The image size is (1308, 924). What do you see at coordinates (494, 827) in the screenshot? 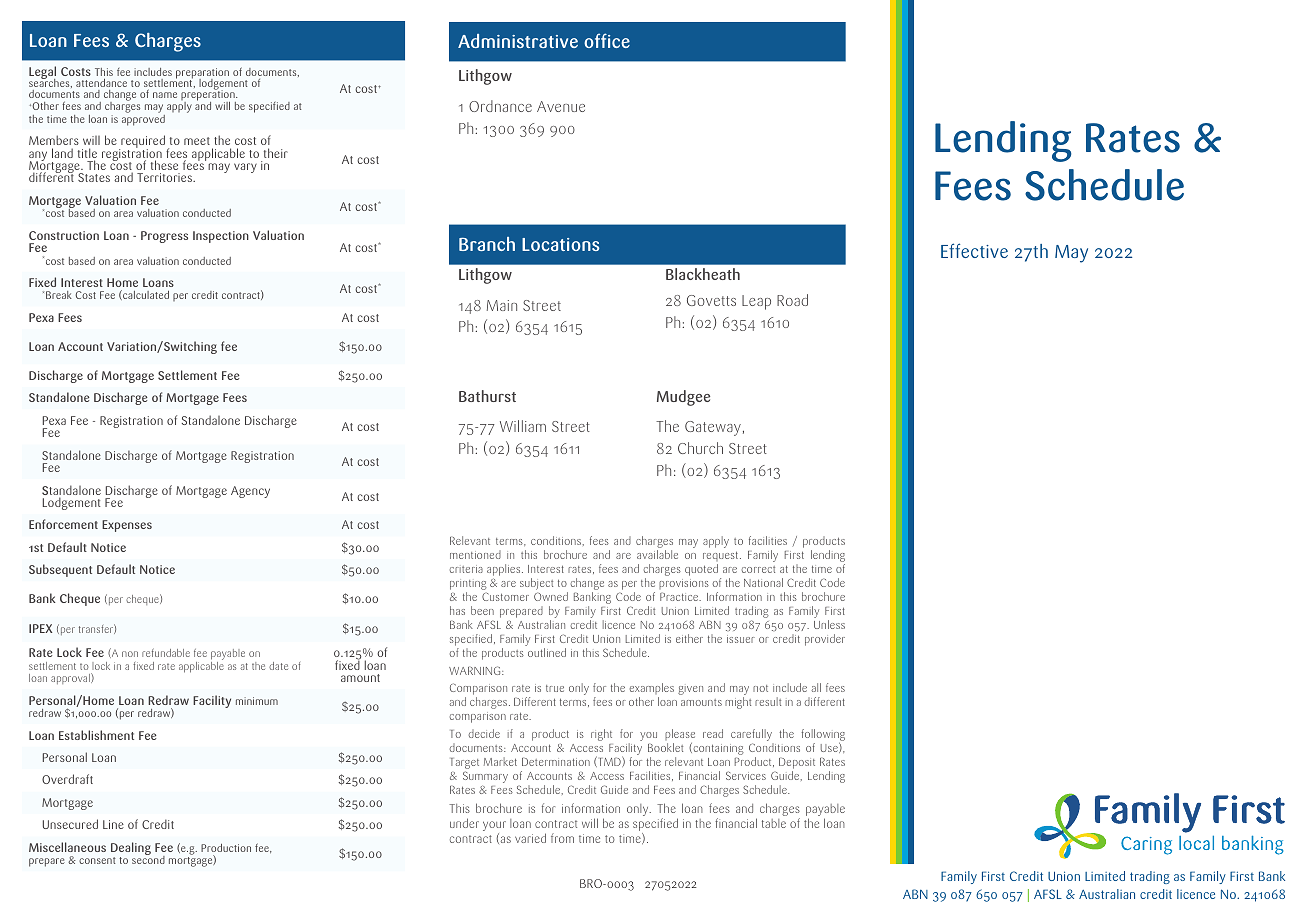
I see `your` at bounding box center [494, 827].
